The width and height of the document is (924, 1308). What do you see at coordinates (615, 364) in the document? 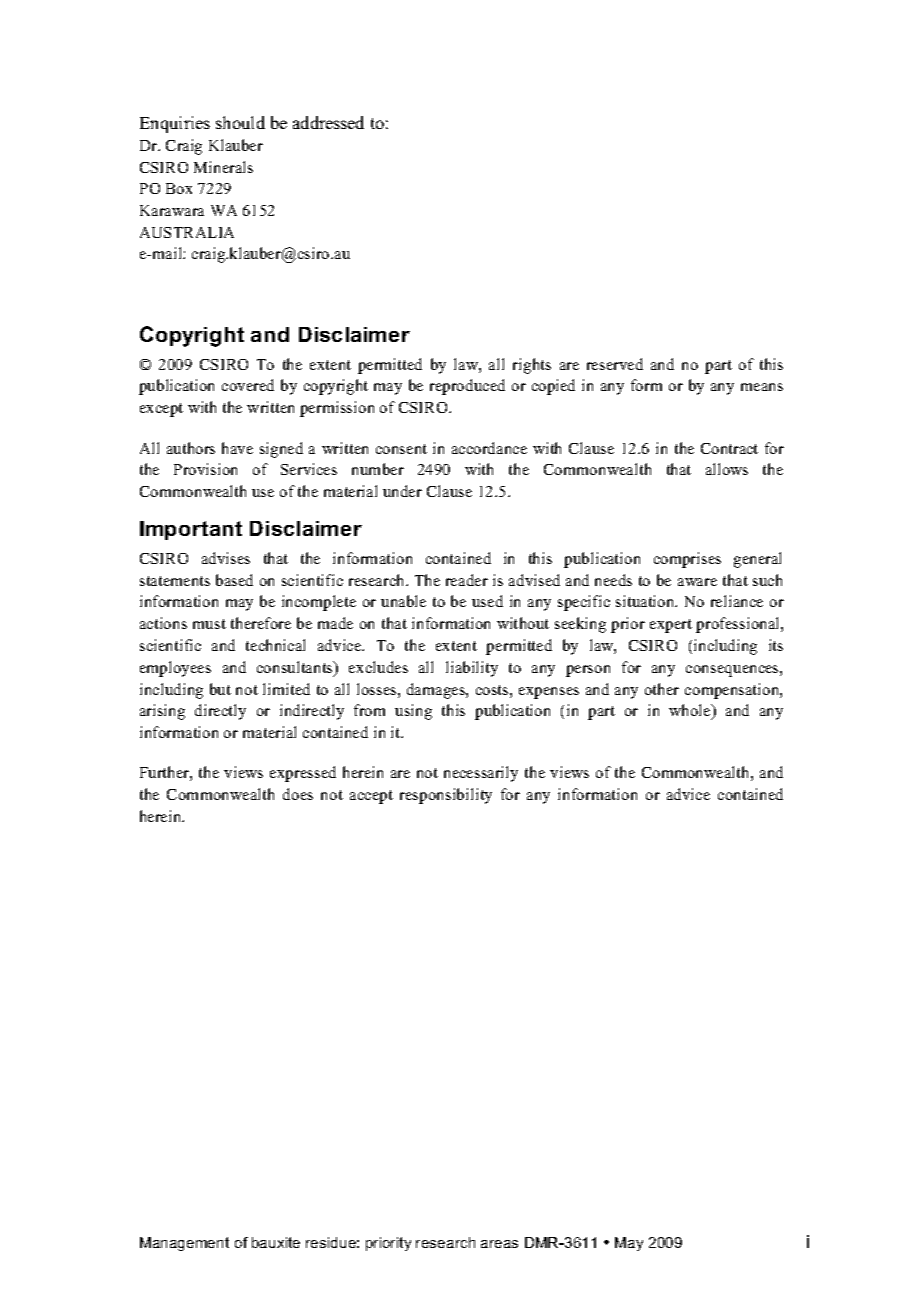
I see `reserved` at bounding box center [615, 364].
